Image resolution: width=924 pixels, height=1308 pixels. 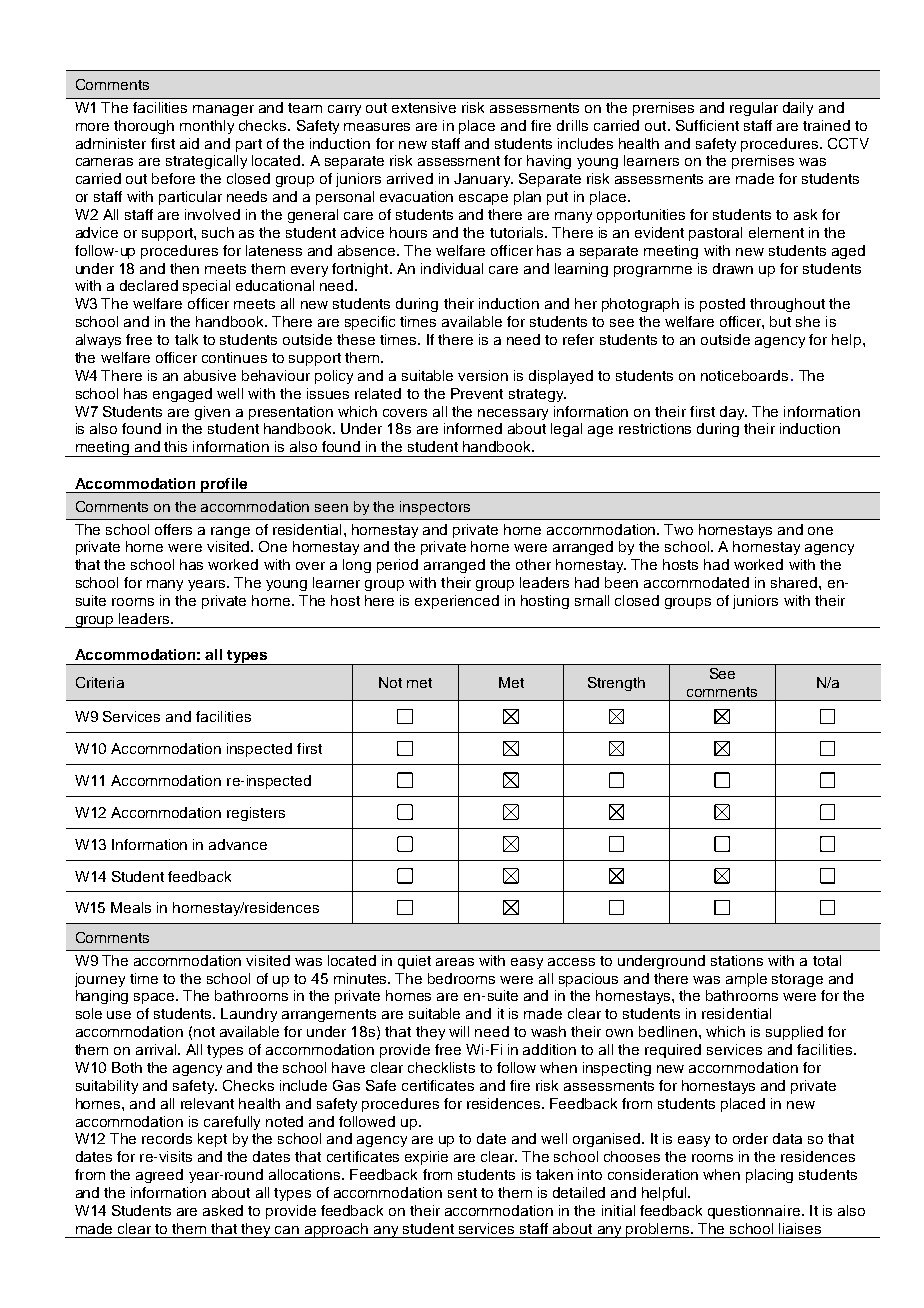 What do you see at coordinates (189, 143) in the image?
I see `aid` at bounding box center [189, 143].
